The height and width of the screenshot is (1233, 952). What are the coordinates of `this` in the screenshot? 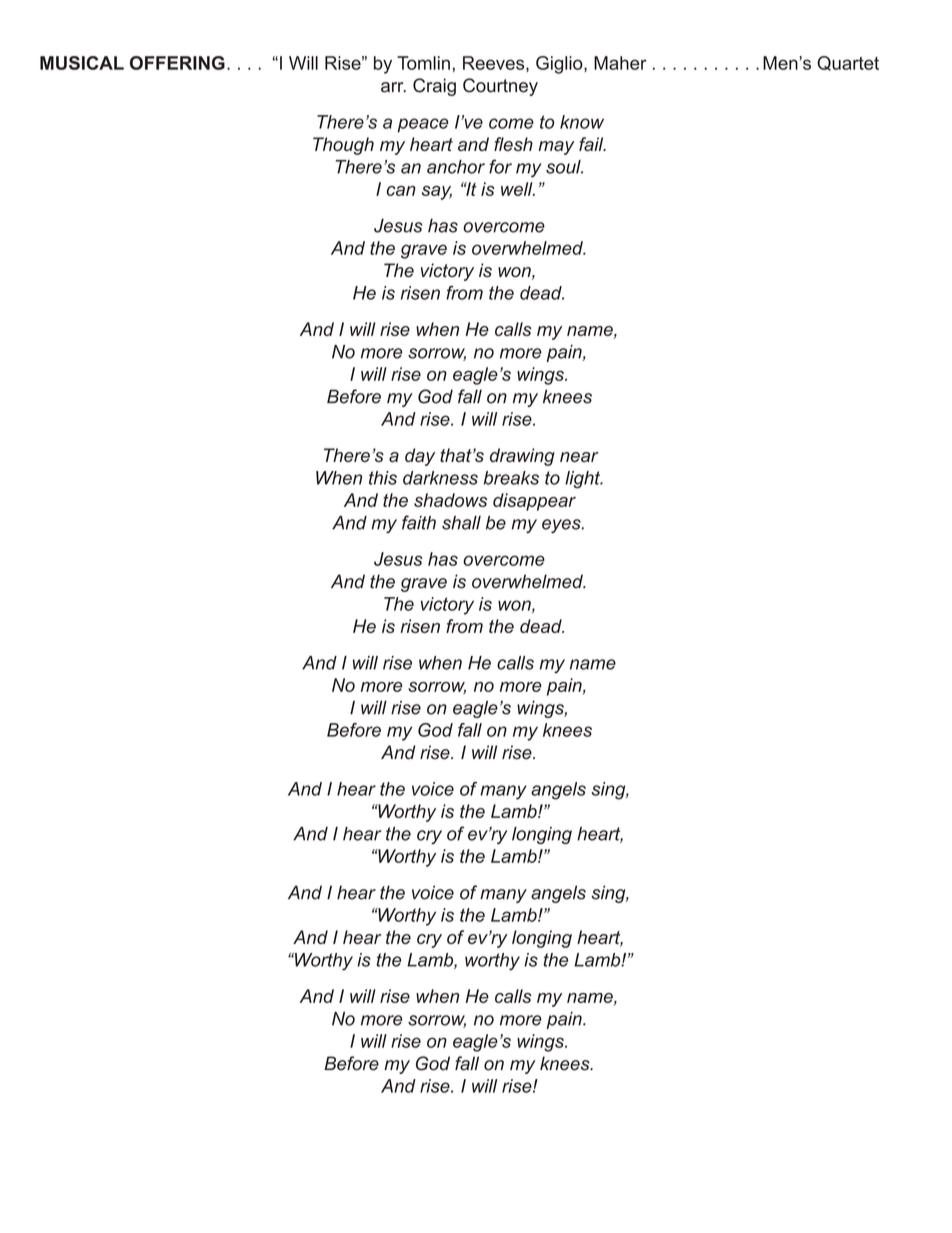 It's located at (383, 478).
